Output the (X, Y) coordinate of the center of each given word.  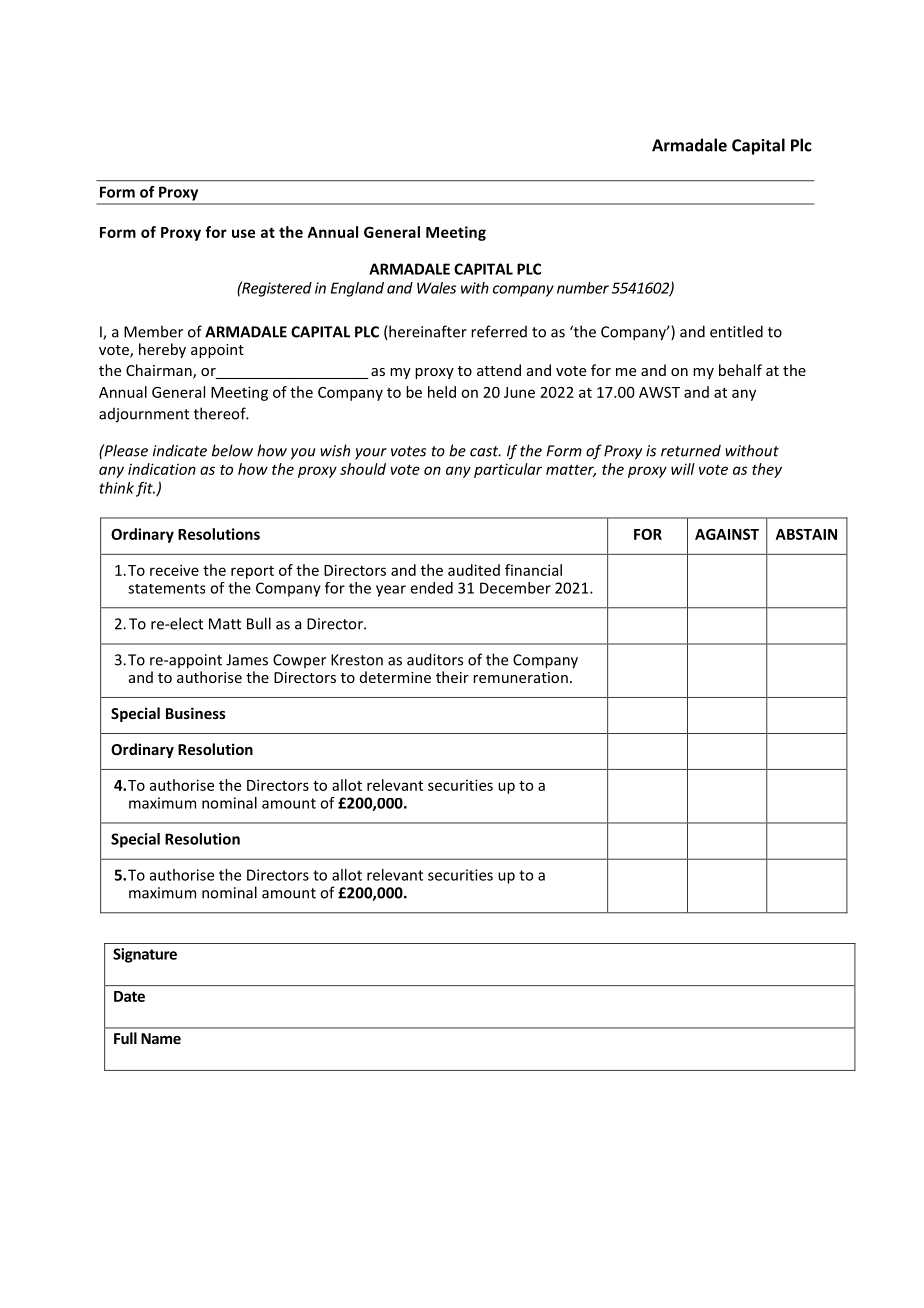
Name (161, 1038)
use (243, 233)
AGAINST (727, 534)
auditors (435, 659)
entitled (736, 331)
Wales (436, 288)
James (247, 660)
